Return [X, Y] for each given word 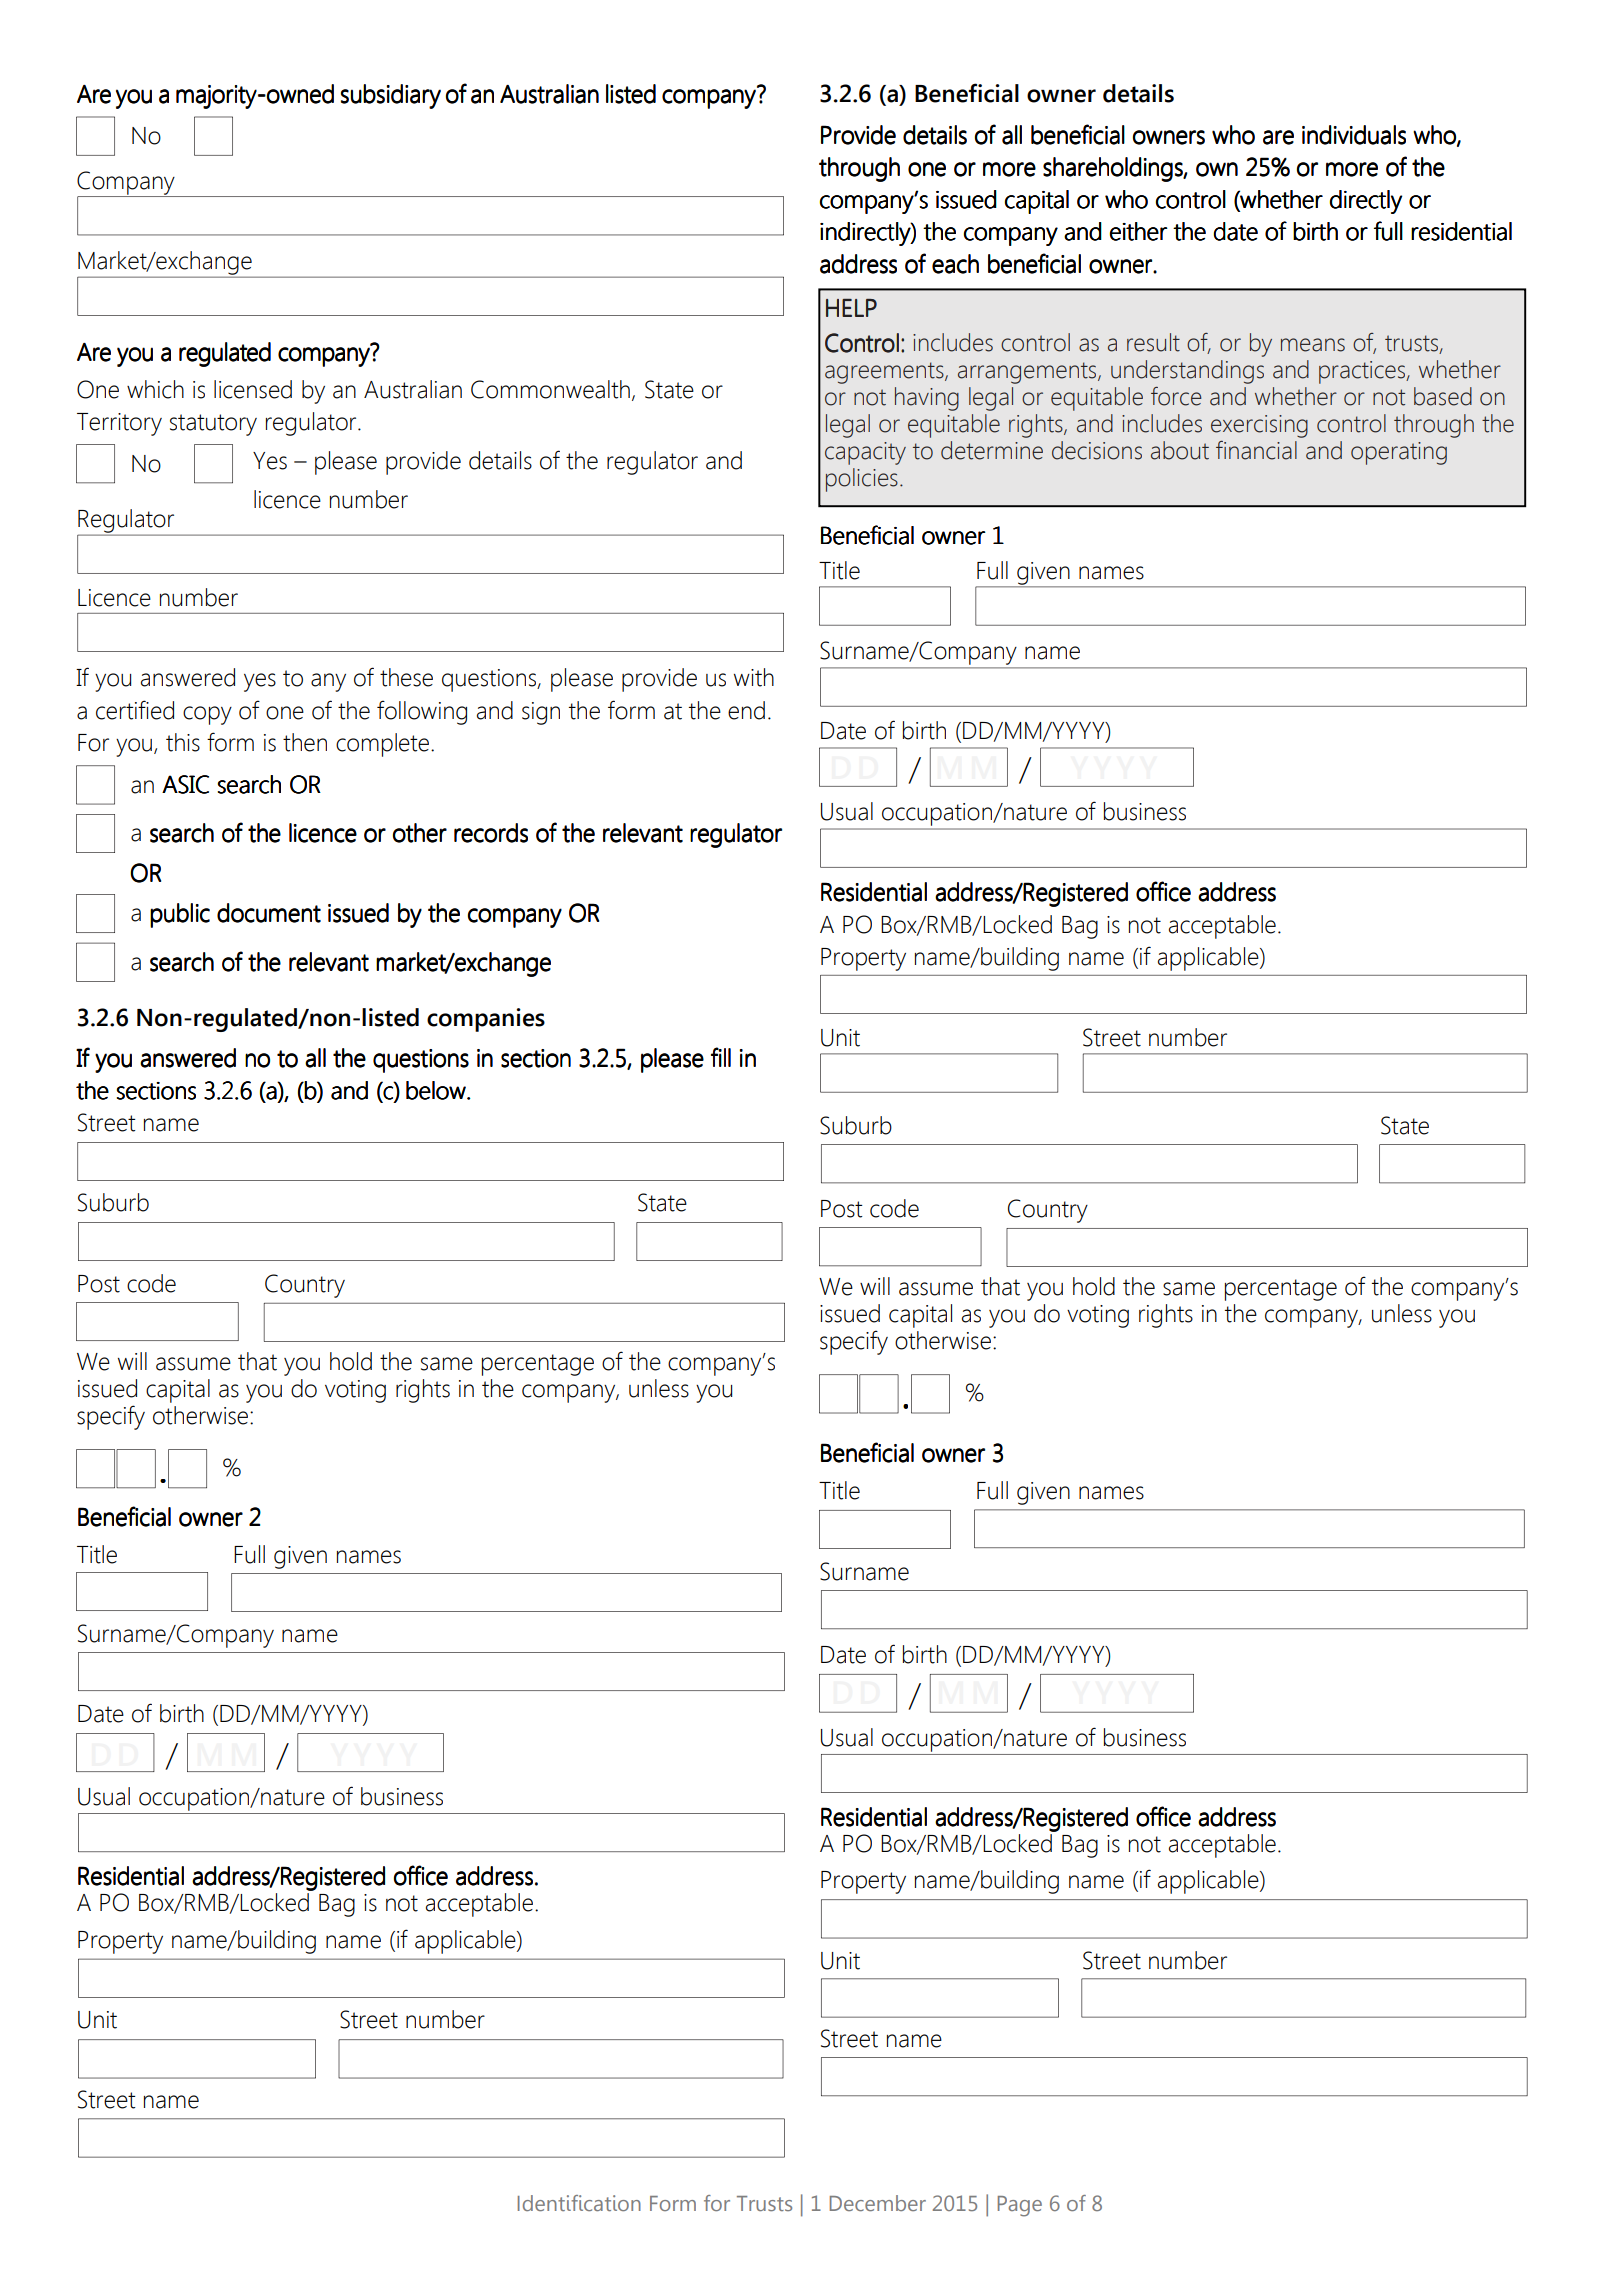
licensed [253, 389]
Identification [579, 2203]
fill [721, 1057]
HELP [851, 308]
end [746, 710]
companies [486, 1020]
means [1313, 345]
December [878, 2203]
